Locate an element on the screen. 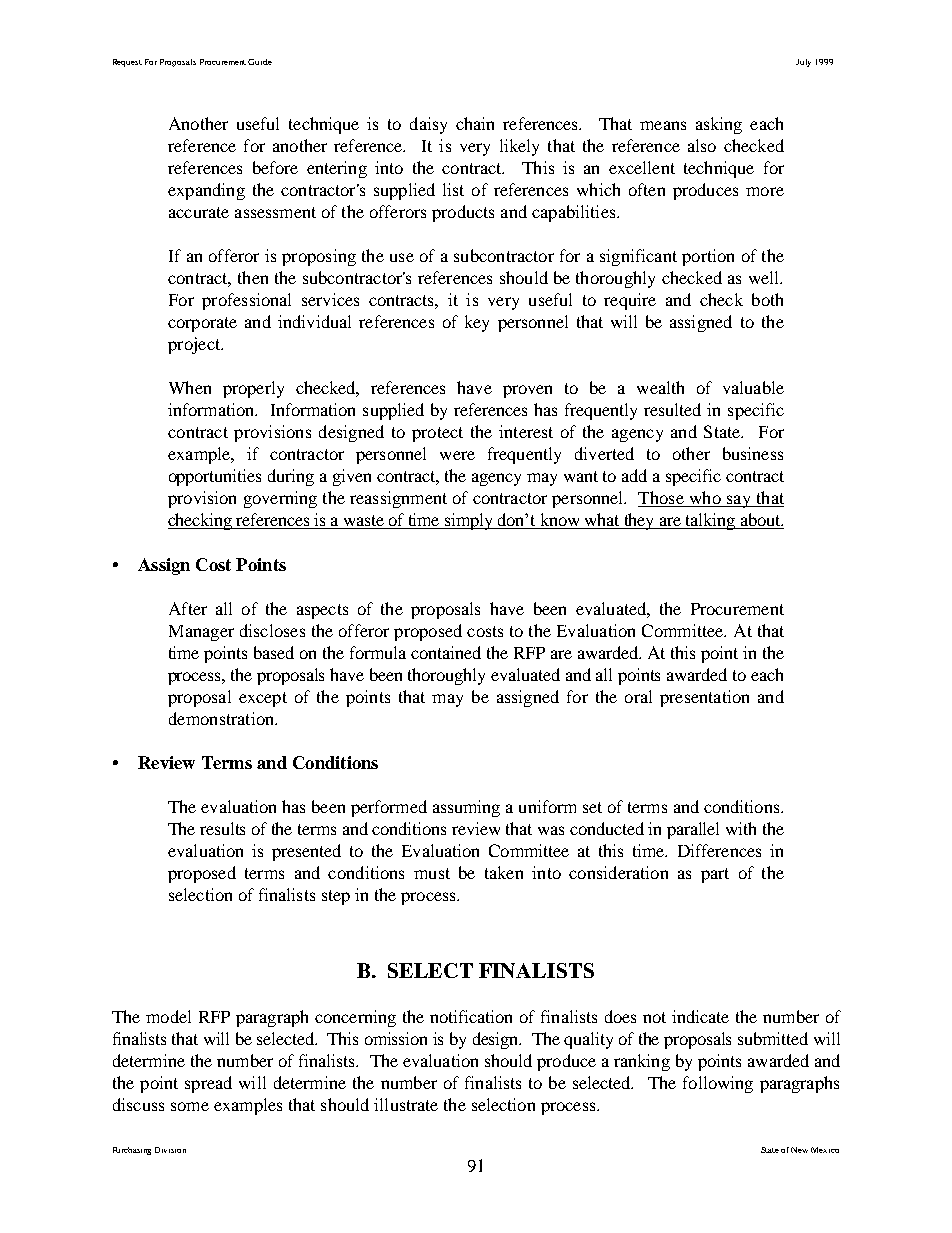 Image resolution: width=952 pixels, height=1233 pixels. with is located at coordinates (741, 828).
